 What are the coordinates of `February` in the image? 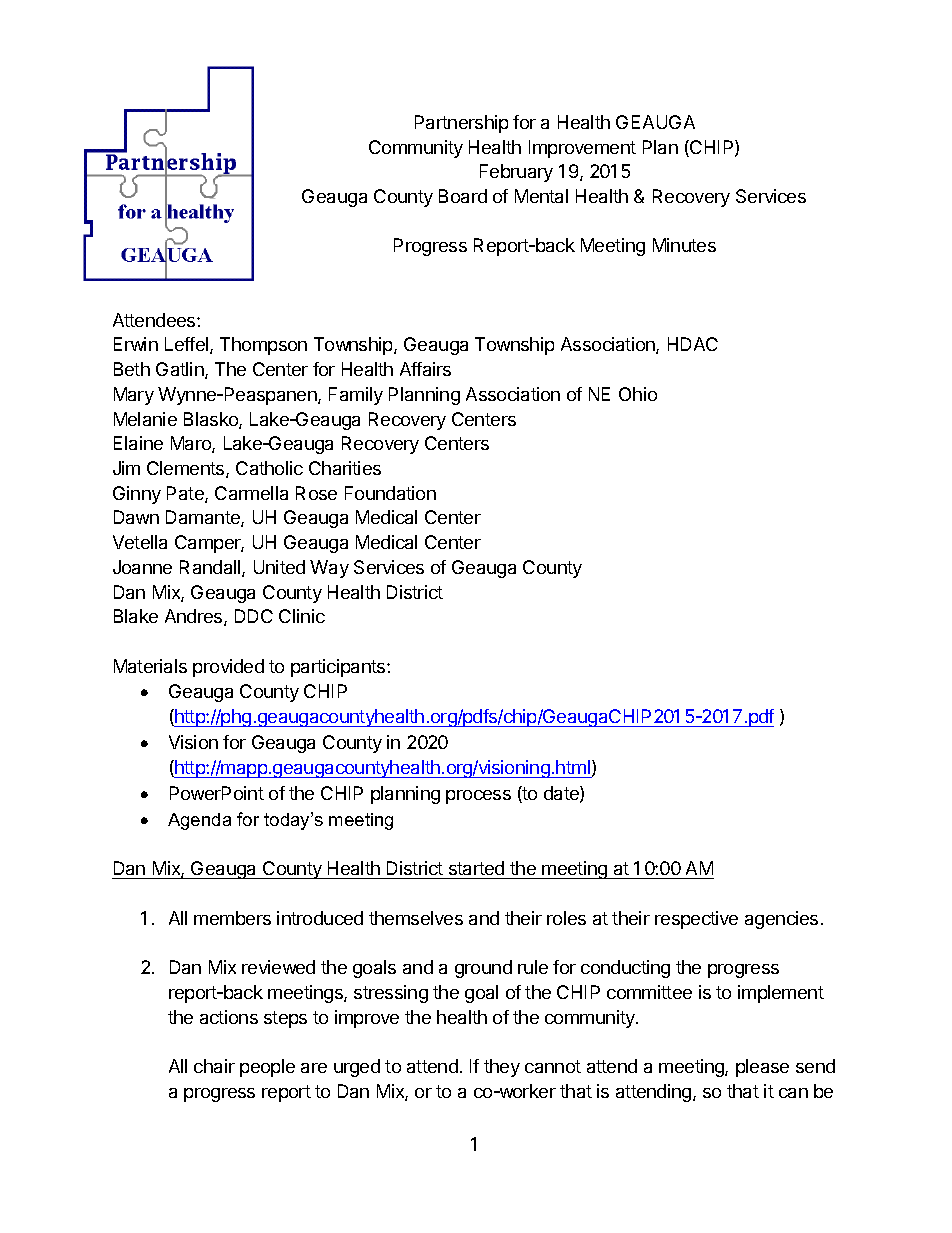 It's located at (516, 173).
